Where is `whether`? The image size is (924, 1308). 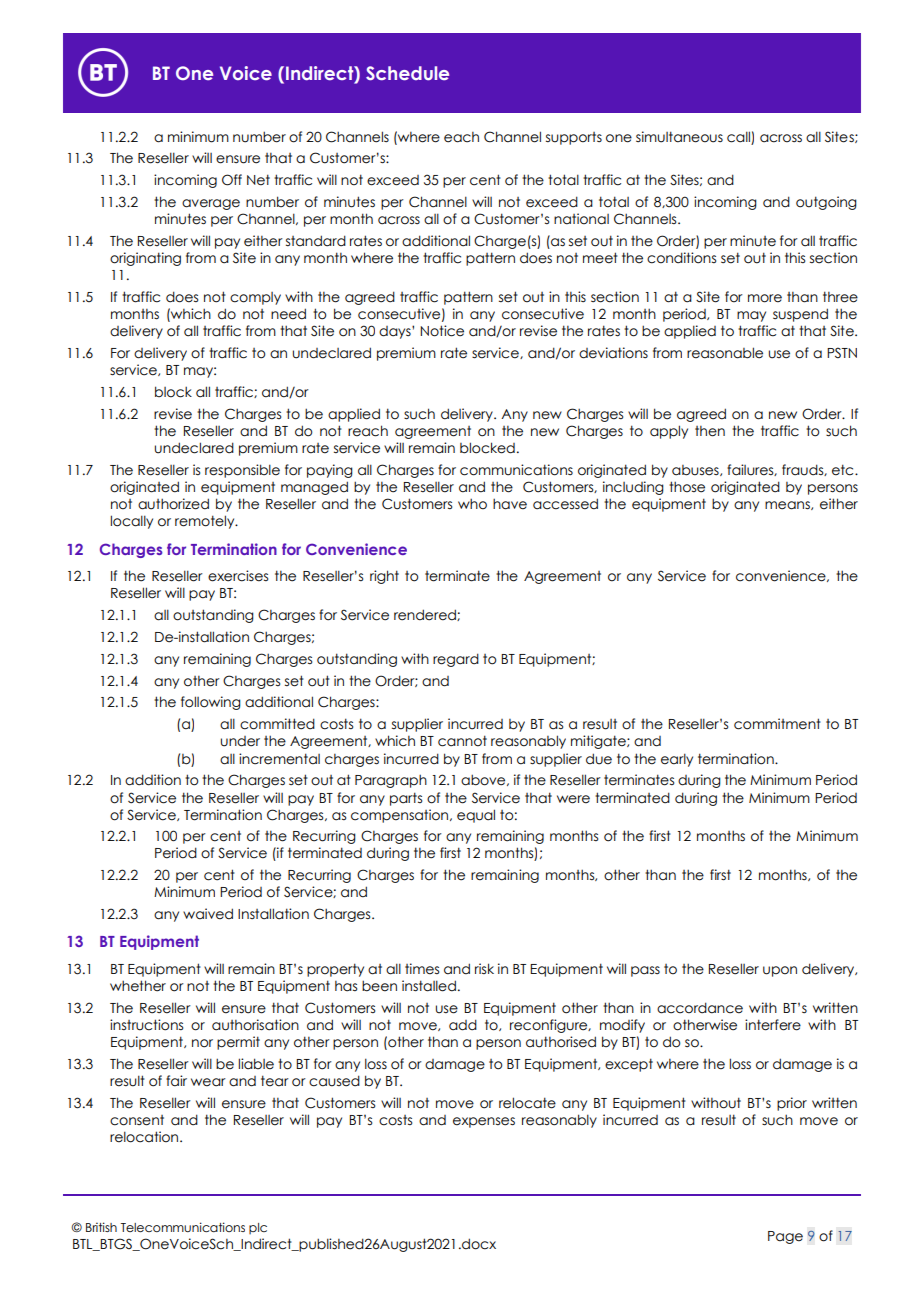
whether is located at coordinates (138, 986).
